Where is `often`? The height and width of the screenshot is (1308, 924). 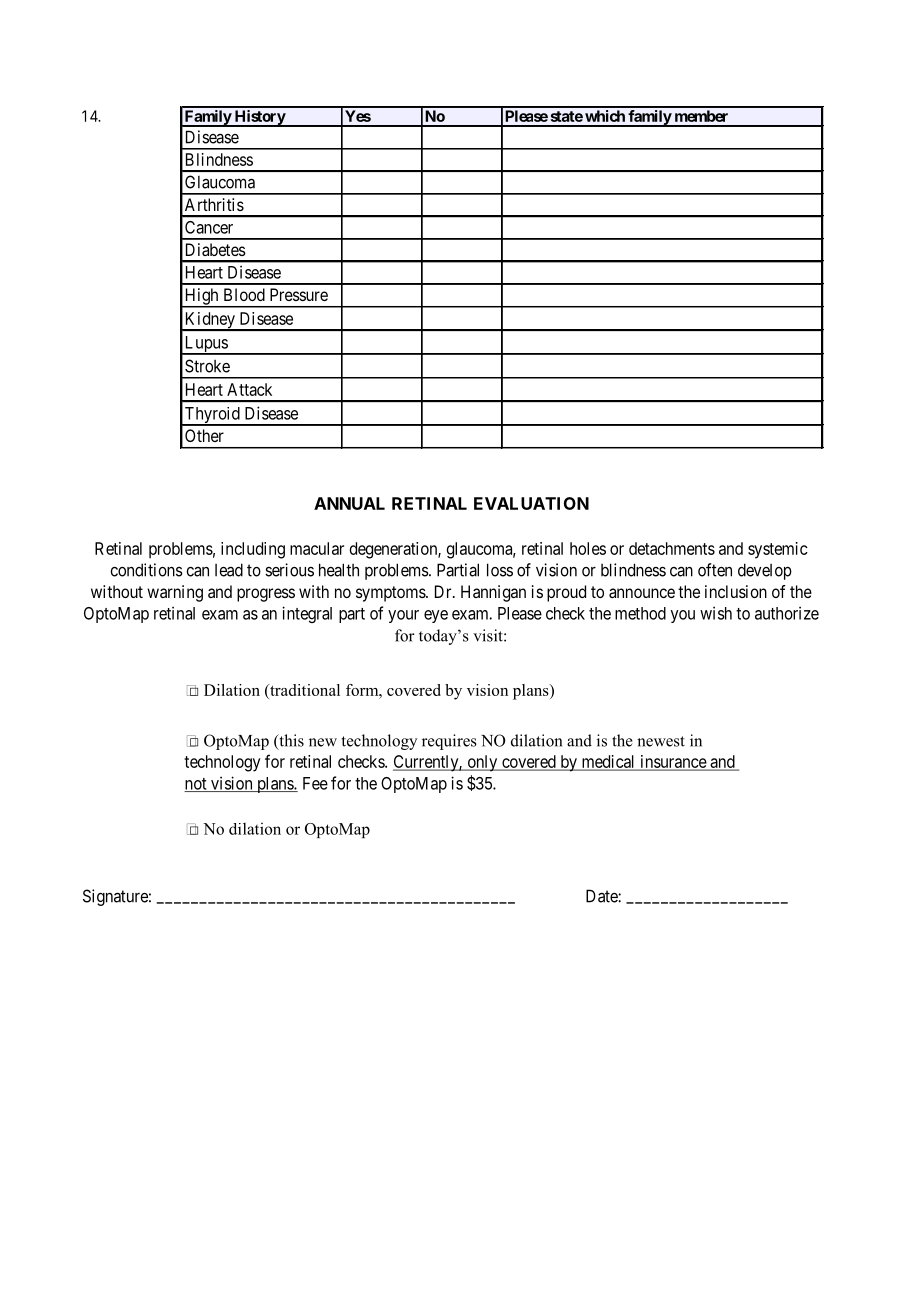
often is located at coordinates (715, 570).
